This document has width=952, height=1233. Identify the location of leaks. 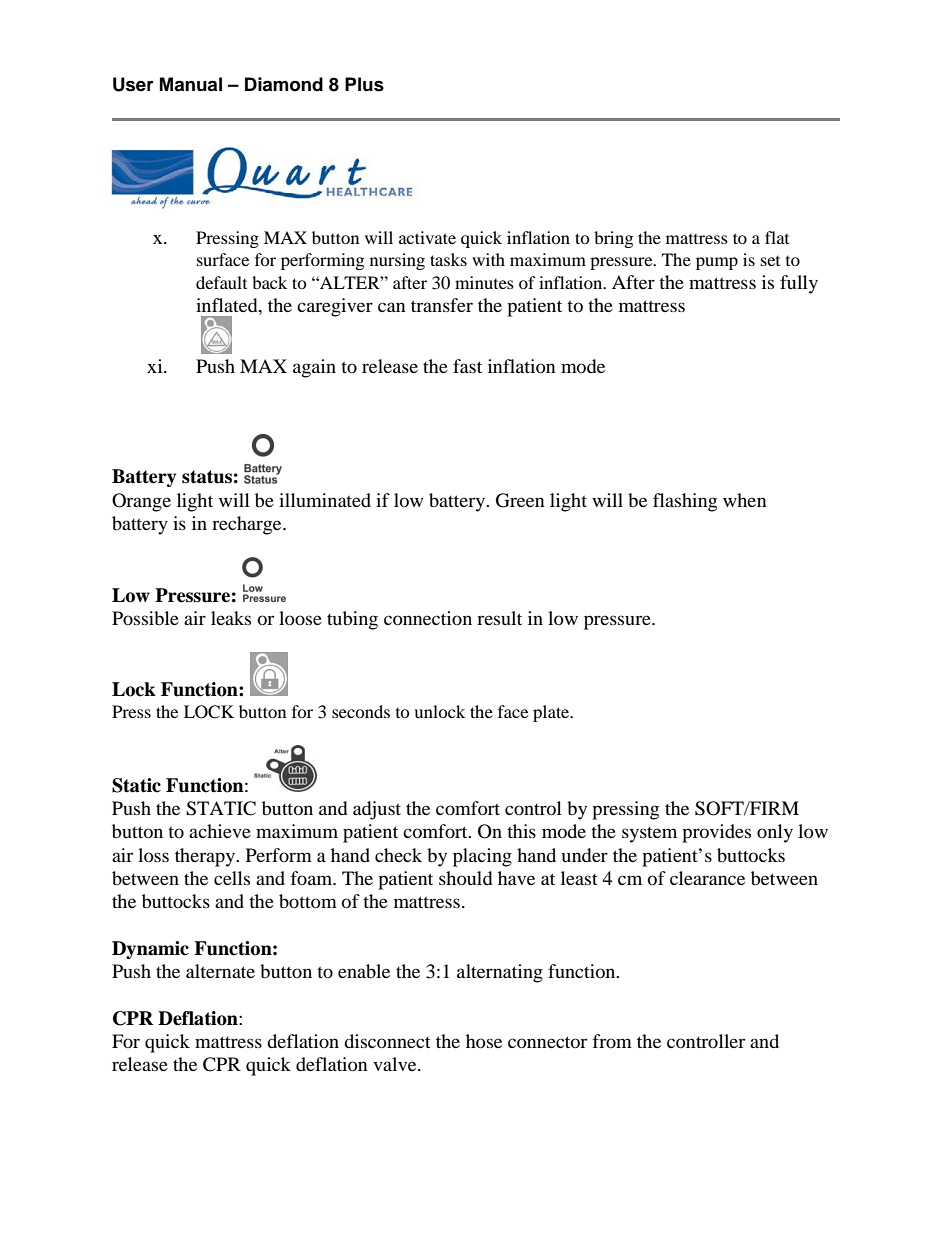
(231, 618).
